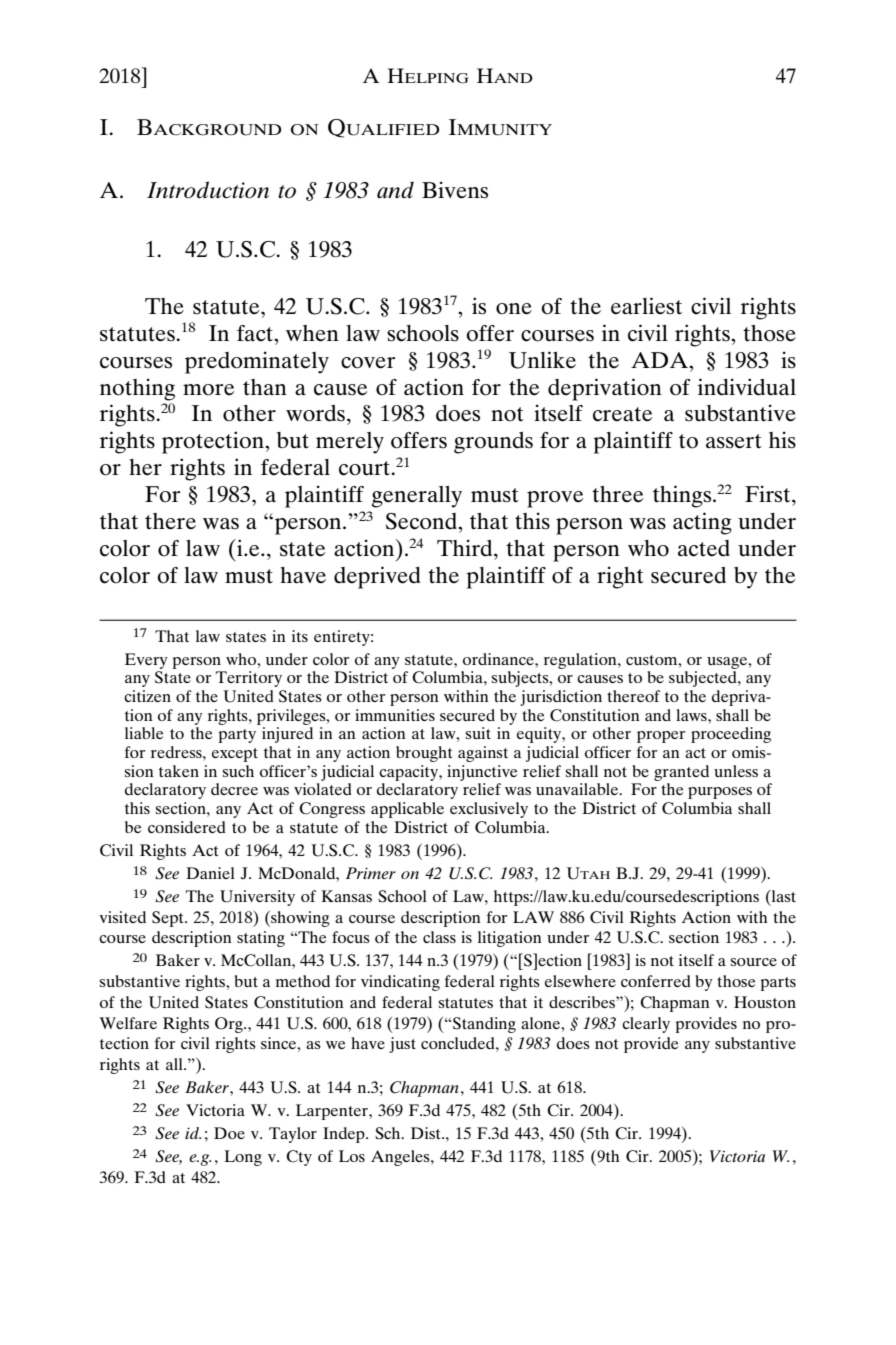  Describe the element at coordinates (243, 1158) in the image. I see `Long` at that location.
